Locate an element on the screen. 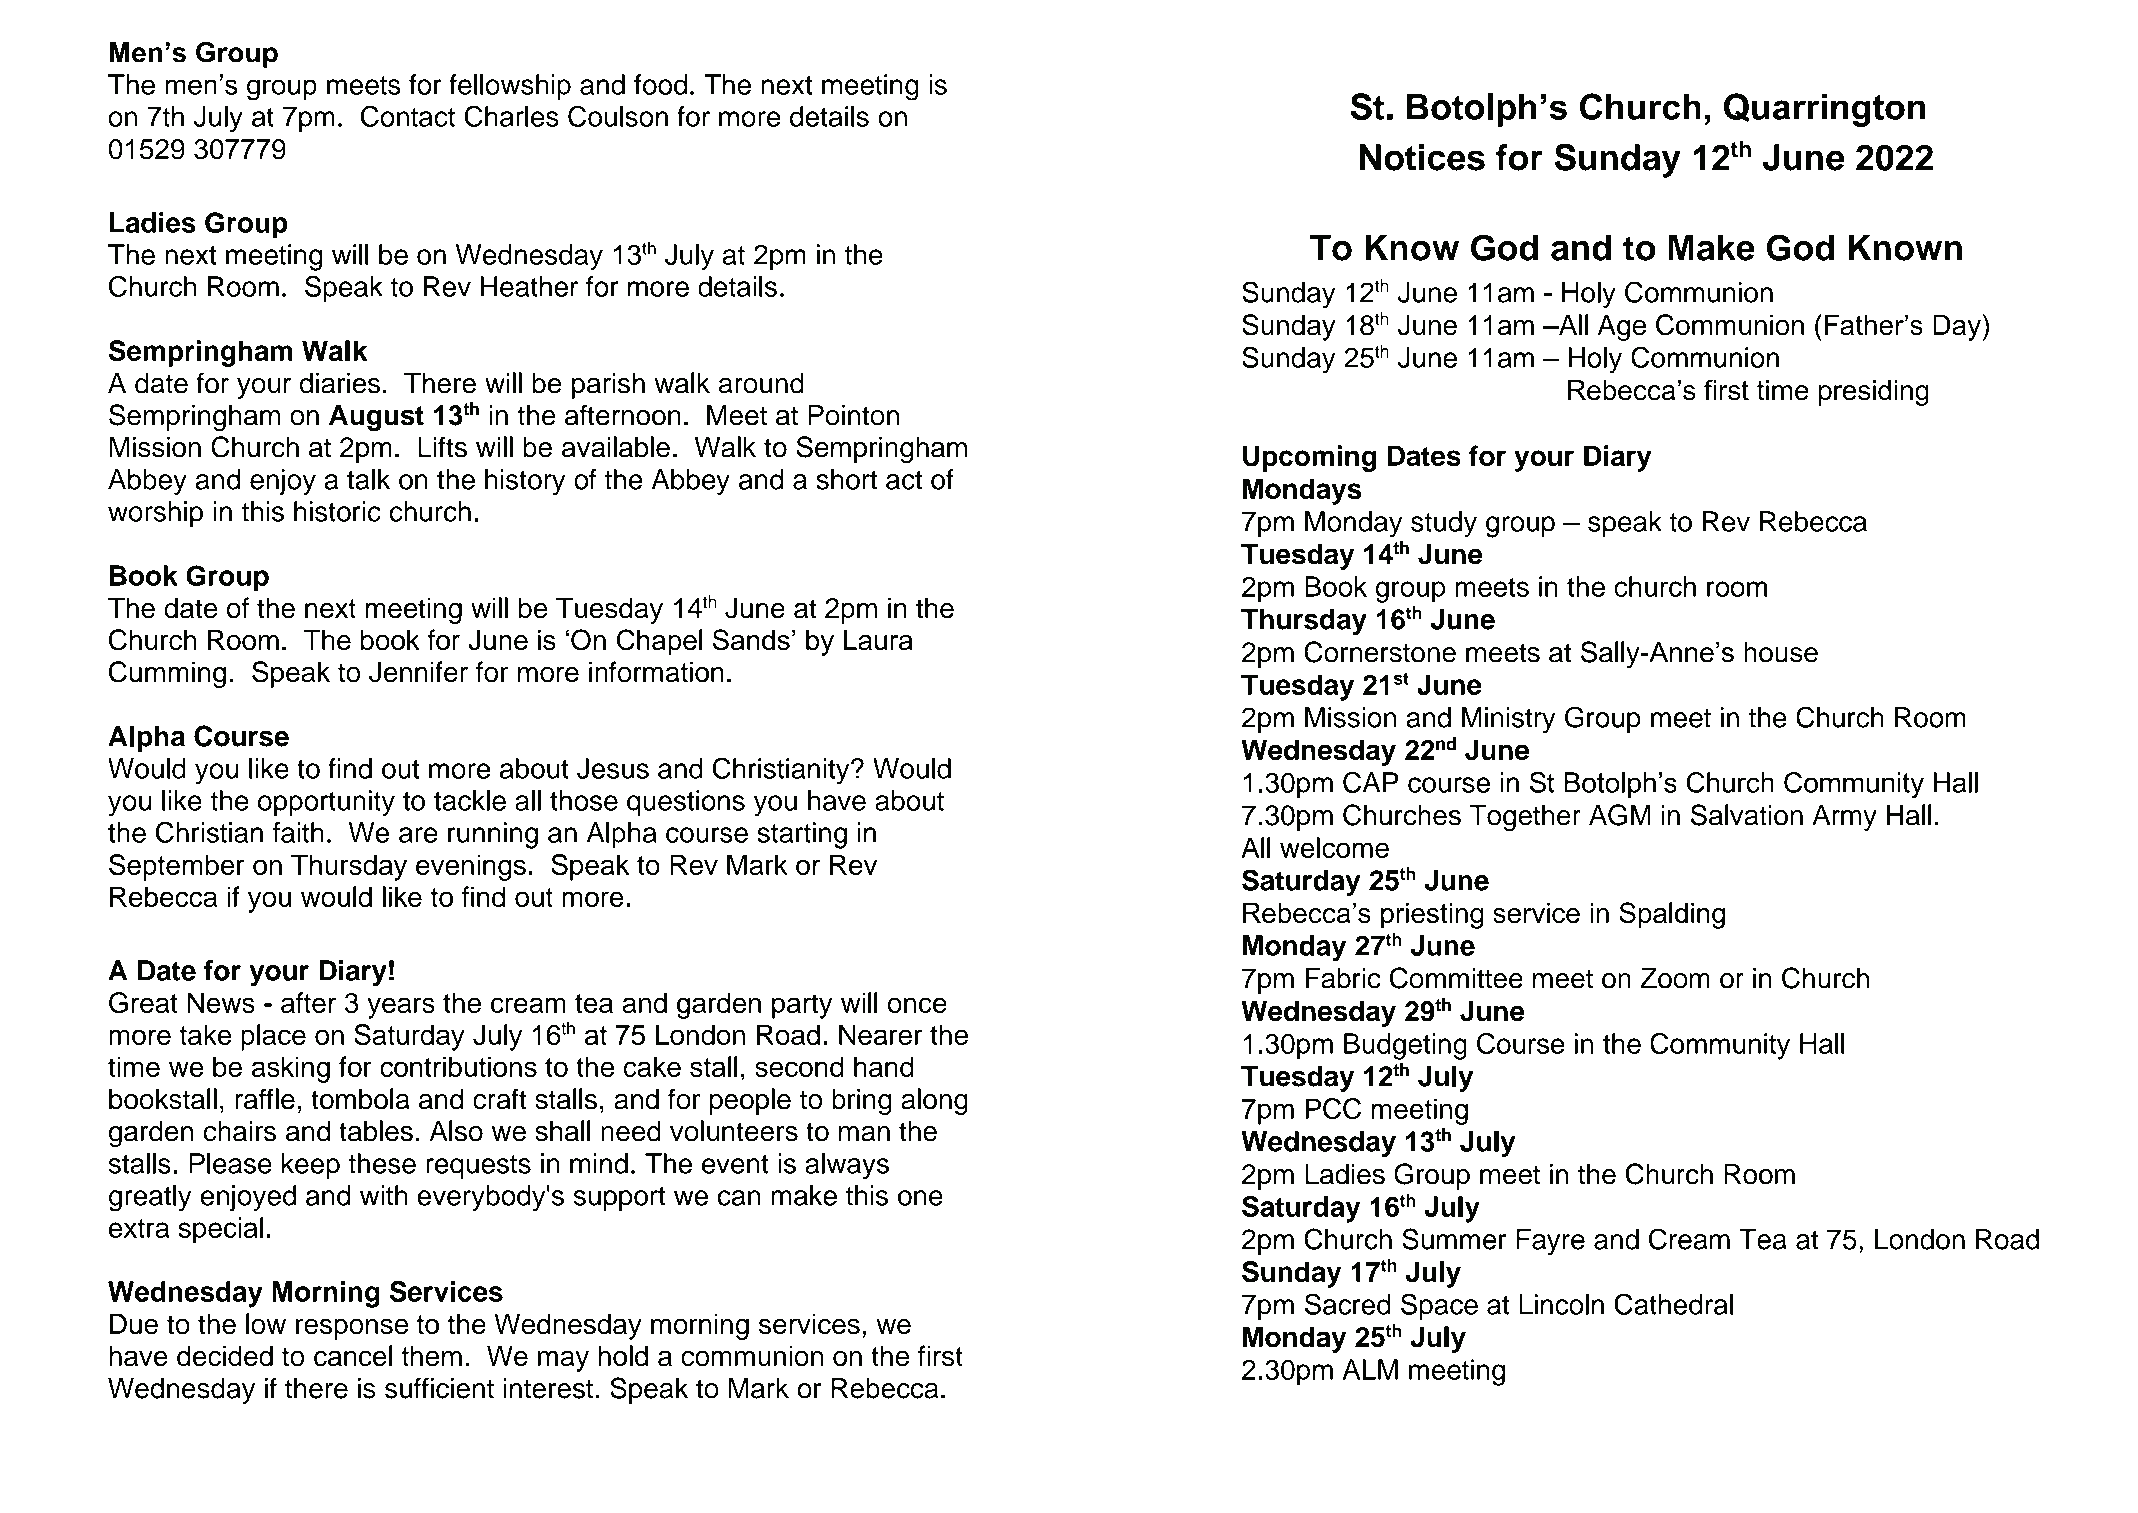 This screenshot has height=1513, width=2138. cancel is located at coordinates (353, 1356).
